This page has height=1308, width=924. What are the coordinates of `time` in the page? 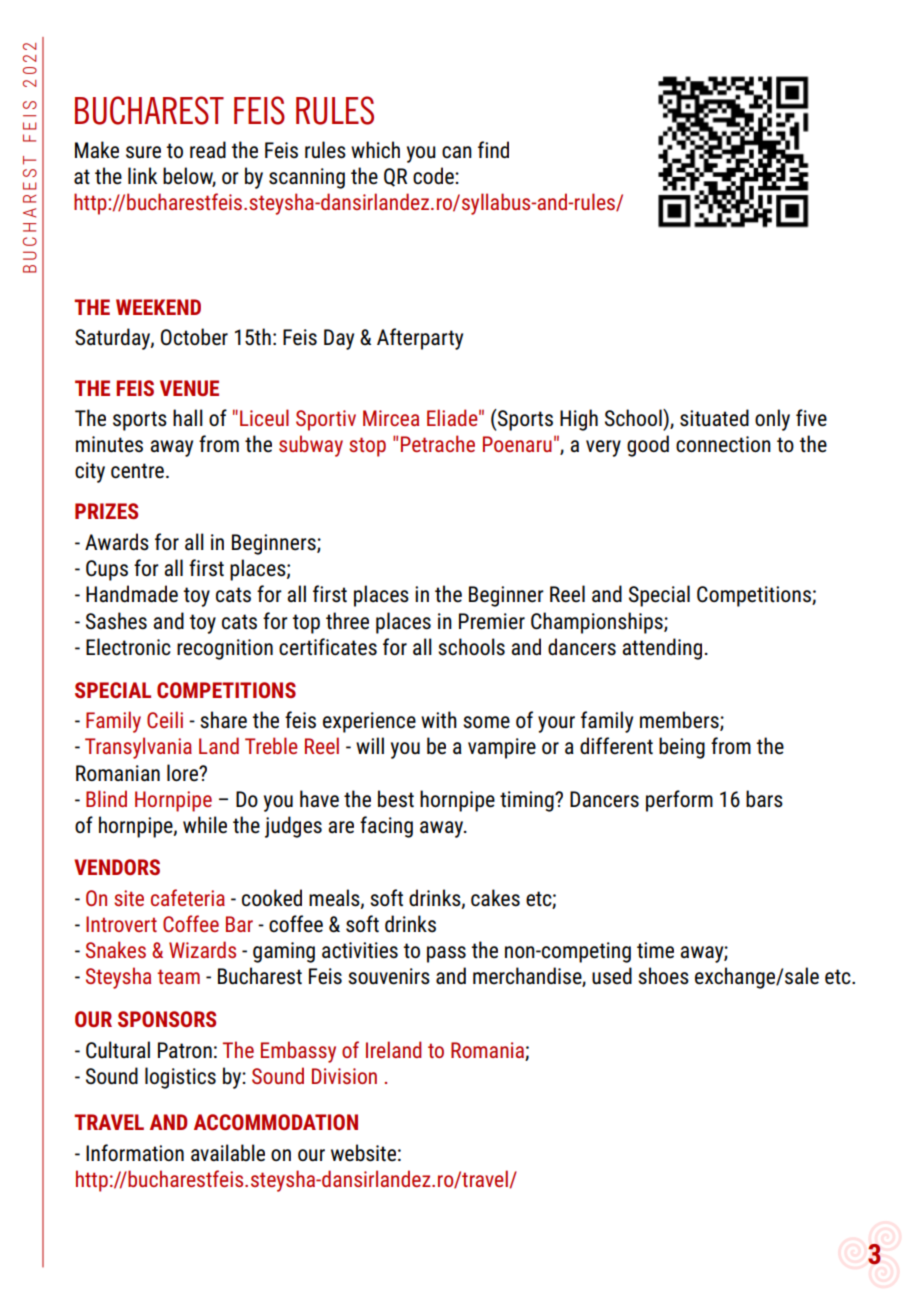 It's located at (655, 950).
